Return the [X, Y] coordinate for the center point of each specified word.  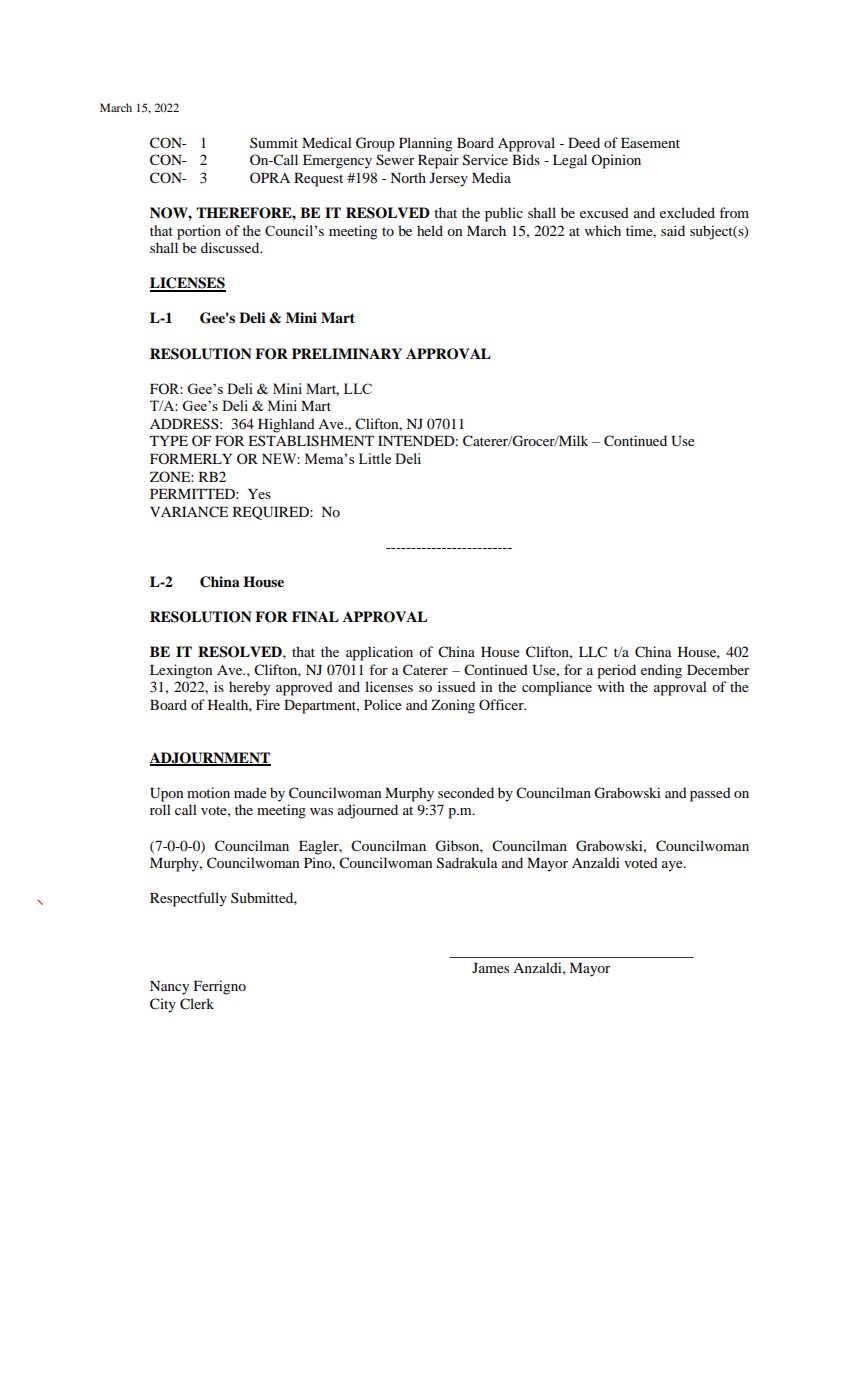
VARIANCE [189, 512]
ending [661, 671]
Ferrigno [219, 987]
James [490, 968]
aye [673, 866]
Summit [274, 142]
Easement [650, 143]
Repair [438, 161]
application [379, 653]
